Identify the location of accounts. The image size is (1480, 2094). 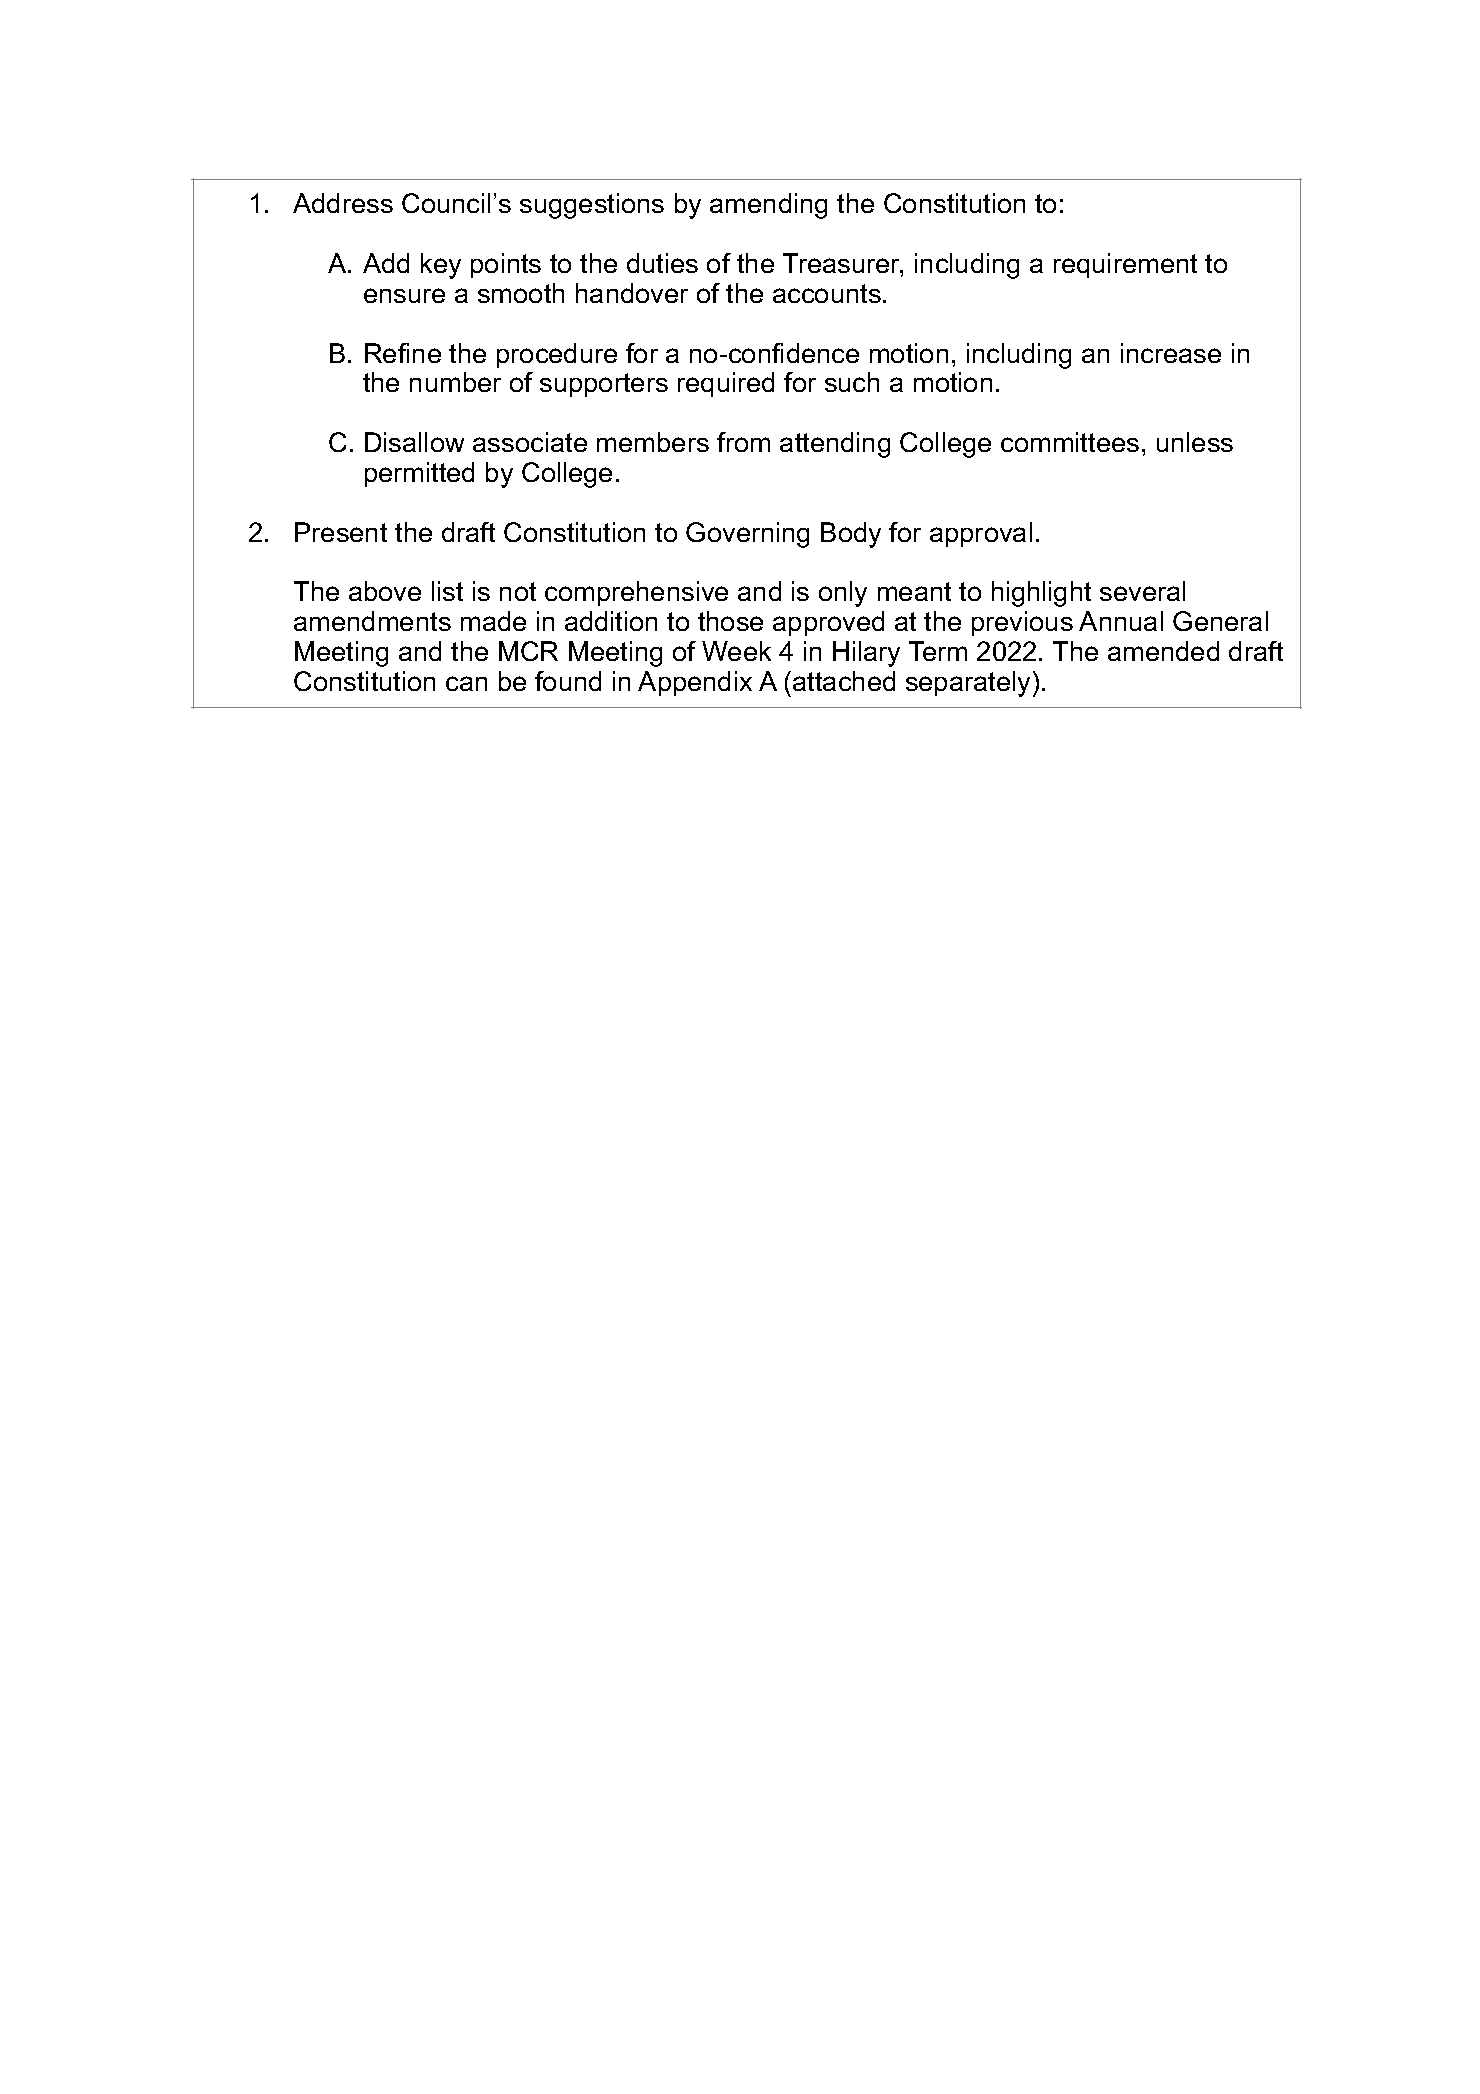
(827, 293).
